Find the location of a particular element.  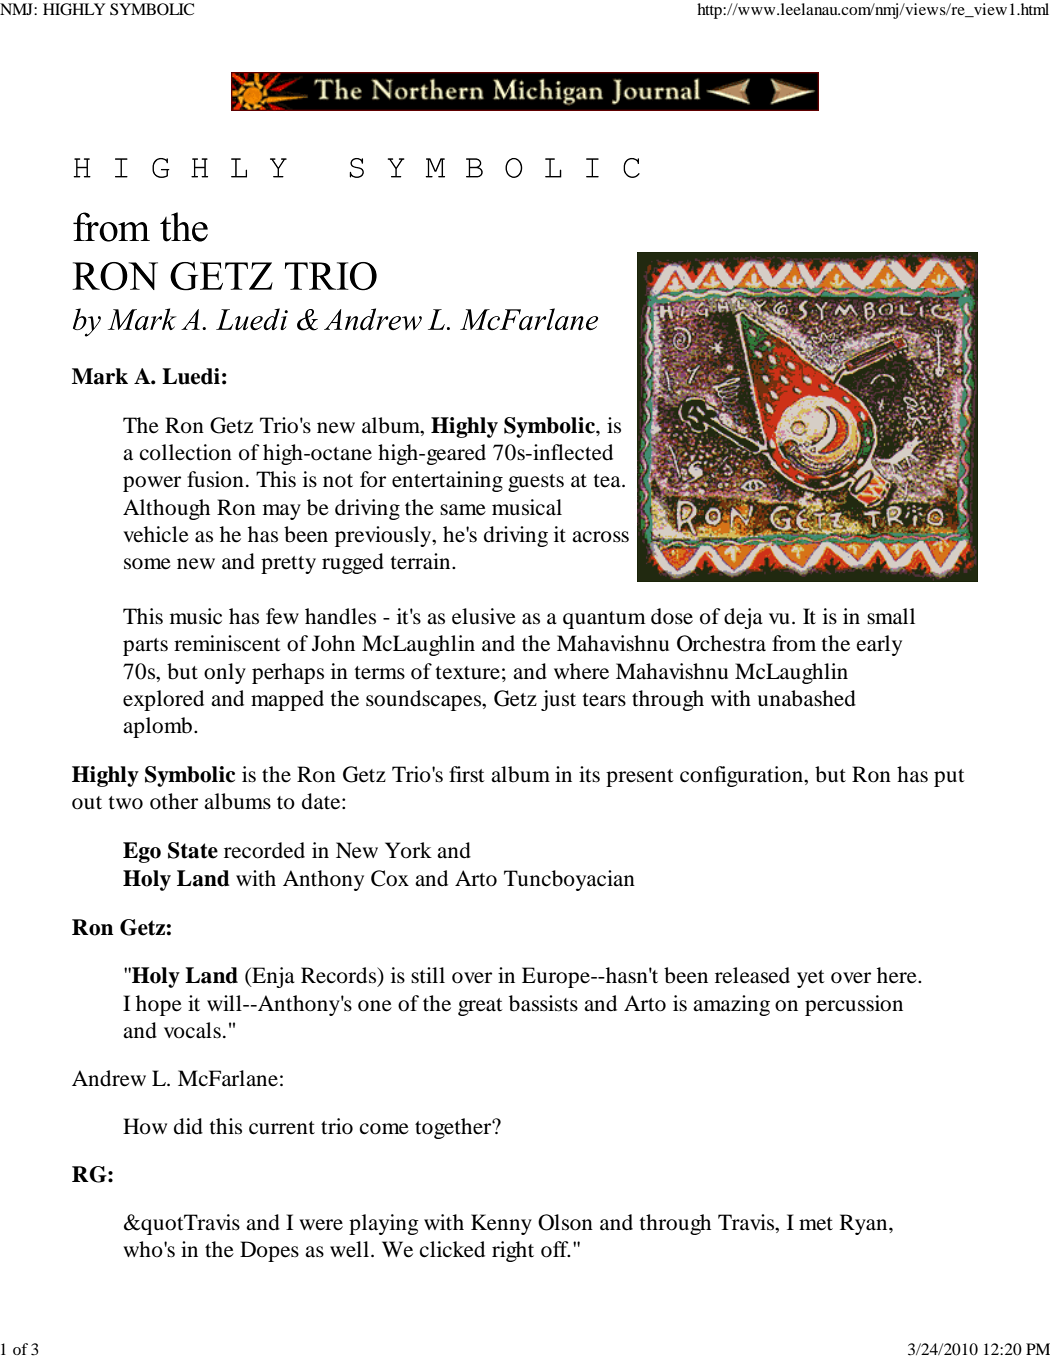

collection is located at coordinates (186, 452).
